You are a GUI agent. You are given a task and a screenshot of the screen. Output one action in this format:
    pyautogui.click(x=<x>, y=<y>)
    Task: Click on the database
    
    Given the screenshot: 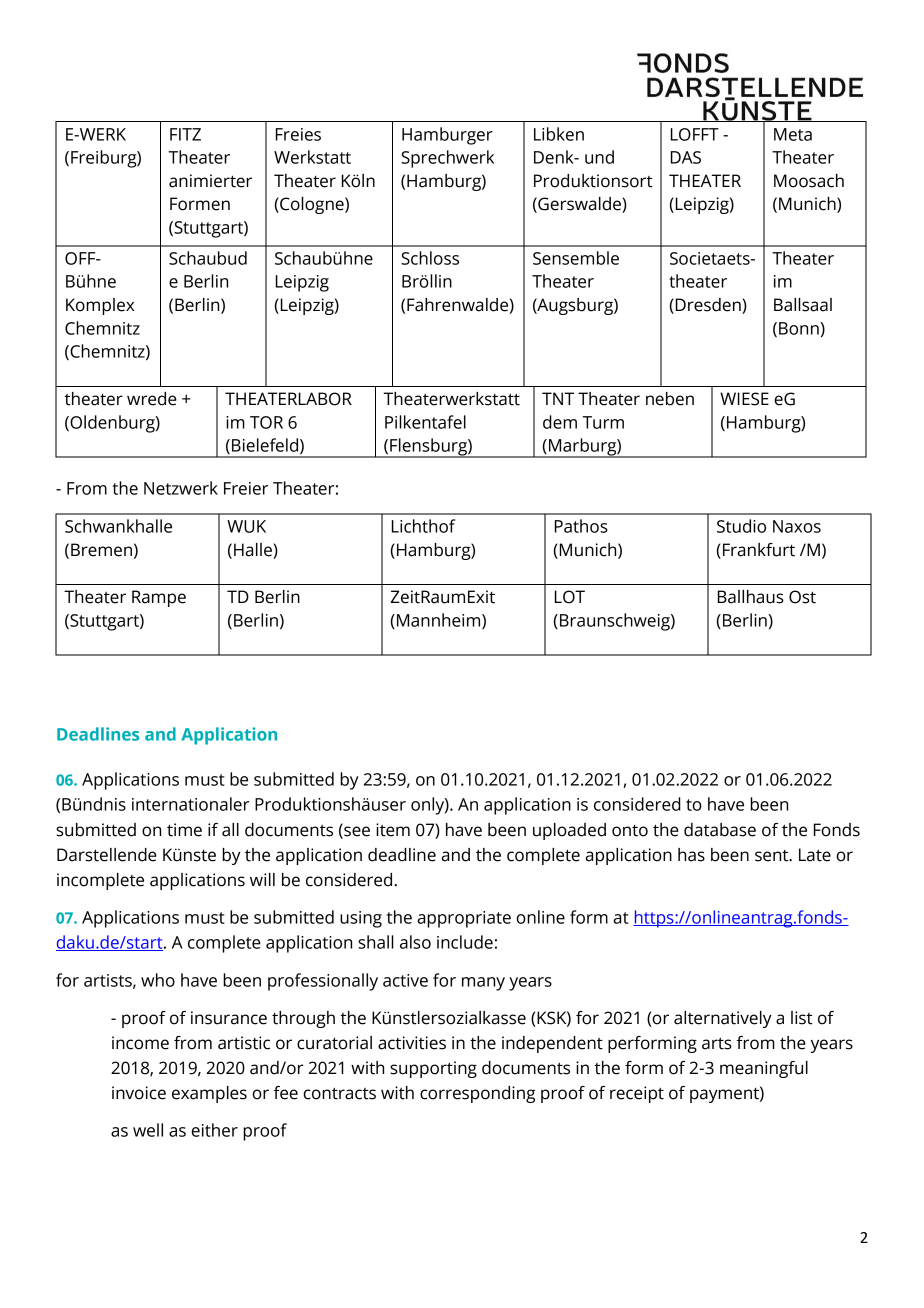 What is the action you would take?
    pyautogui.click(x=720, y=830)
